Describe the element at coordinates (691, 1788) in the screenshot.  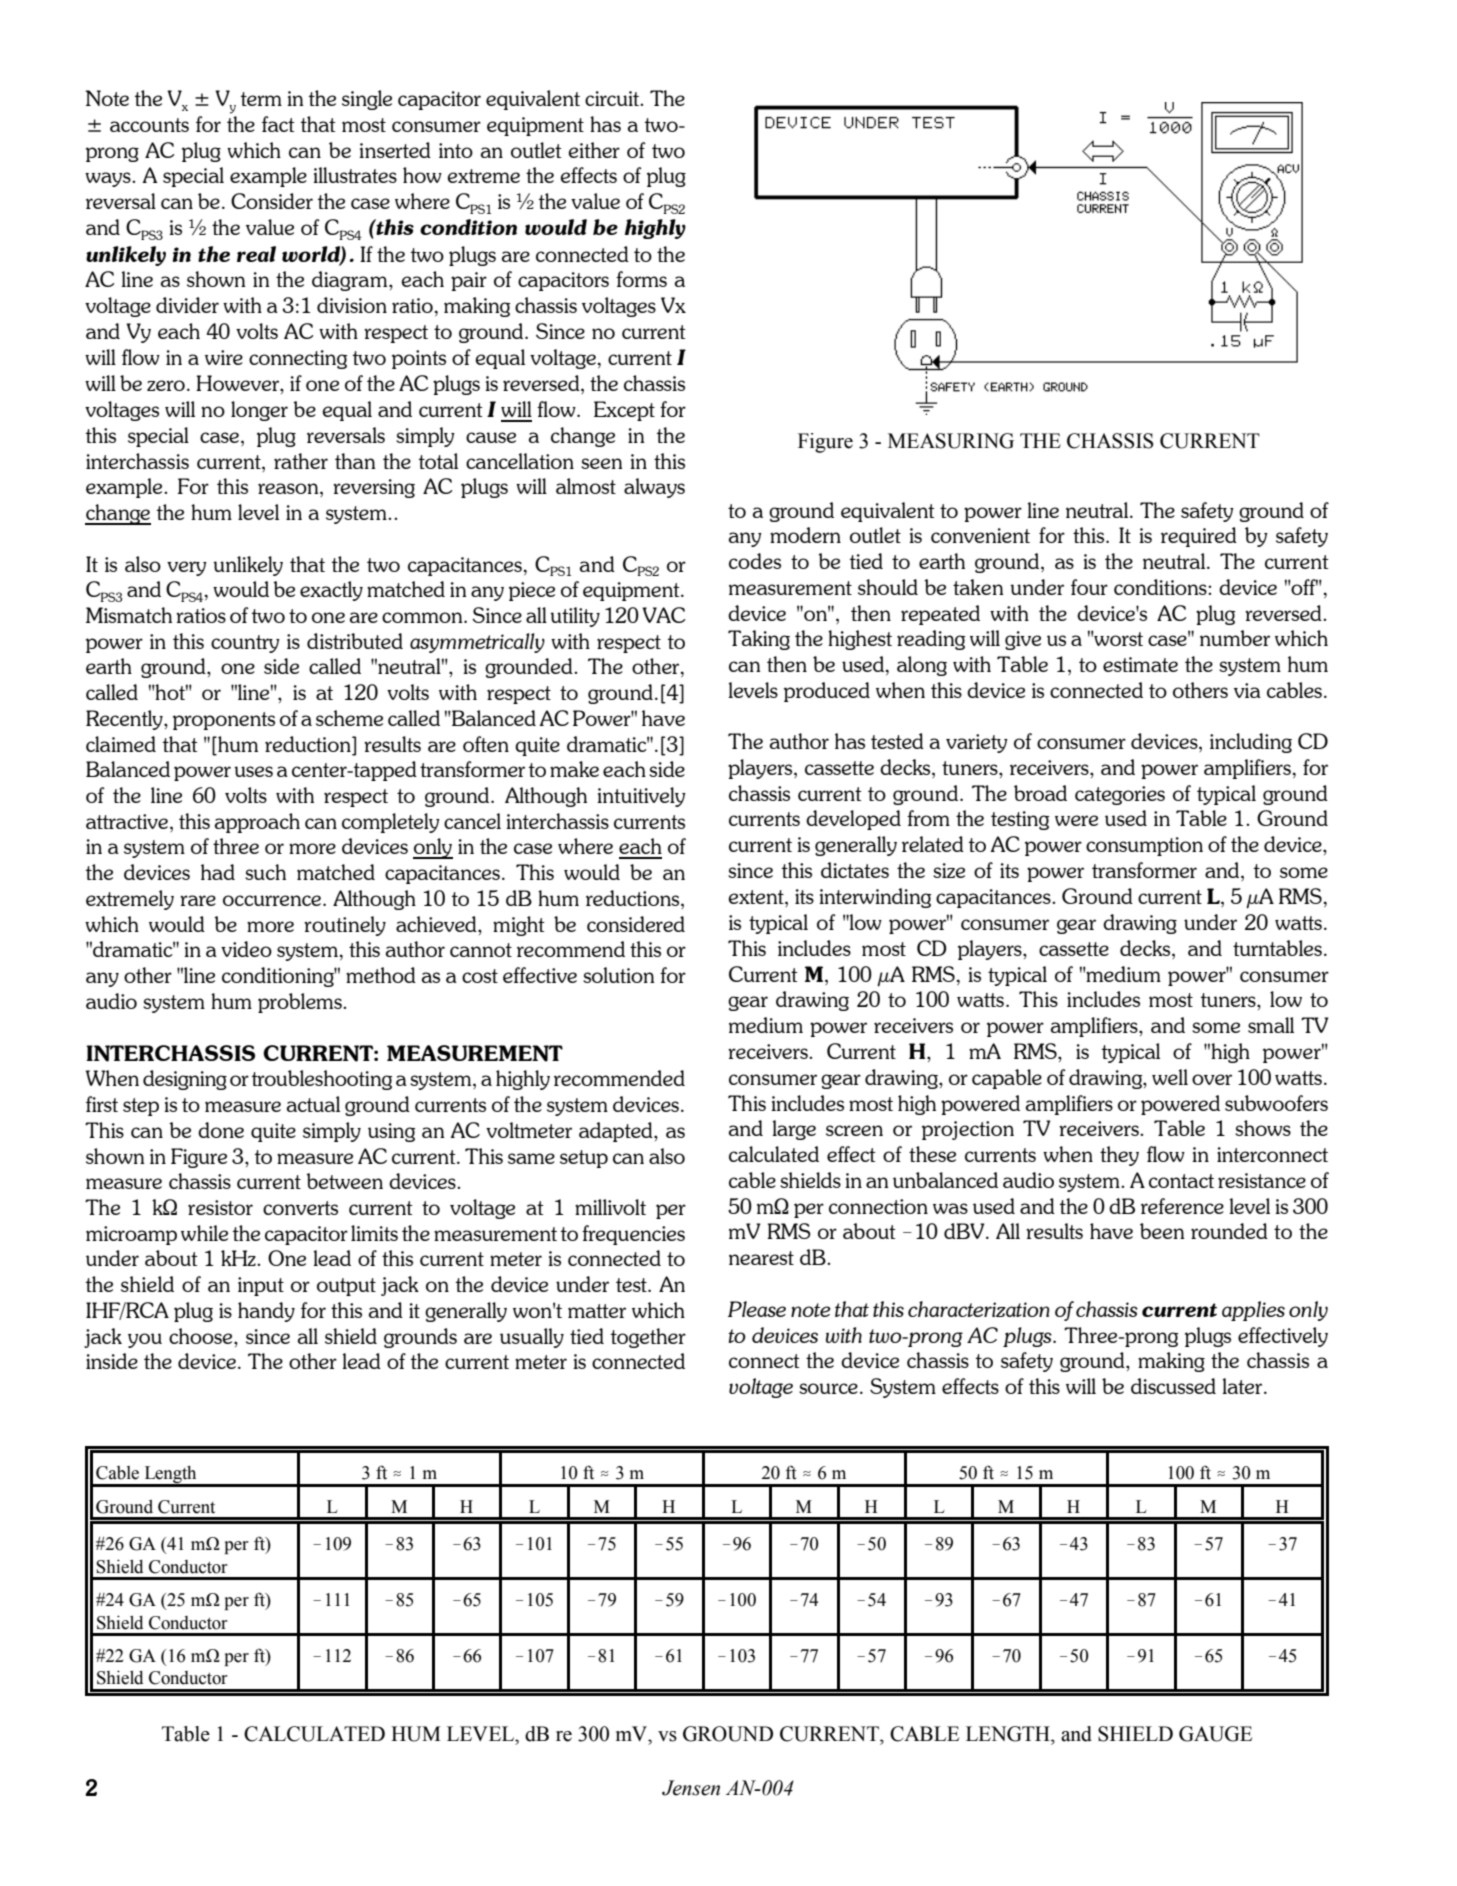
I see `Jensen` at that location.
